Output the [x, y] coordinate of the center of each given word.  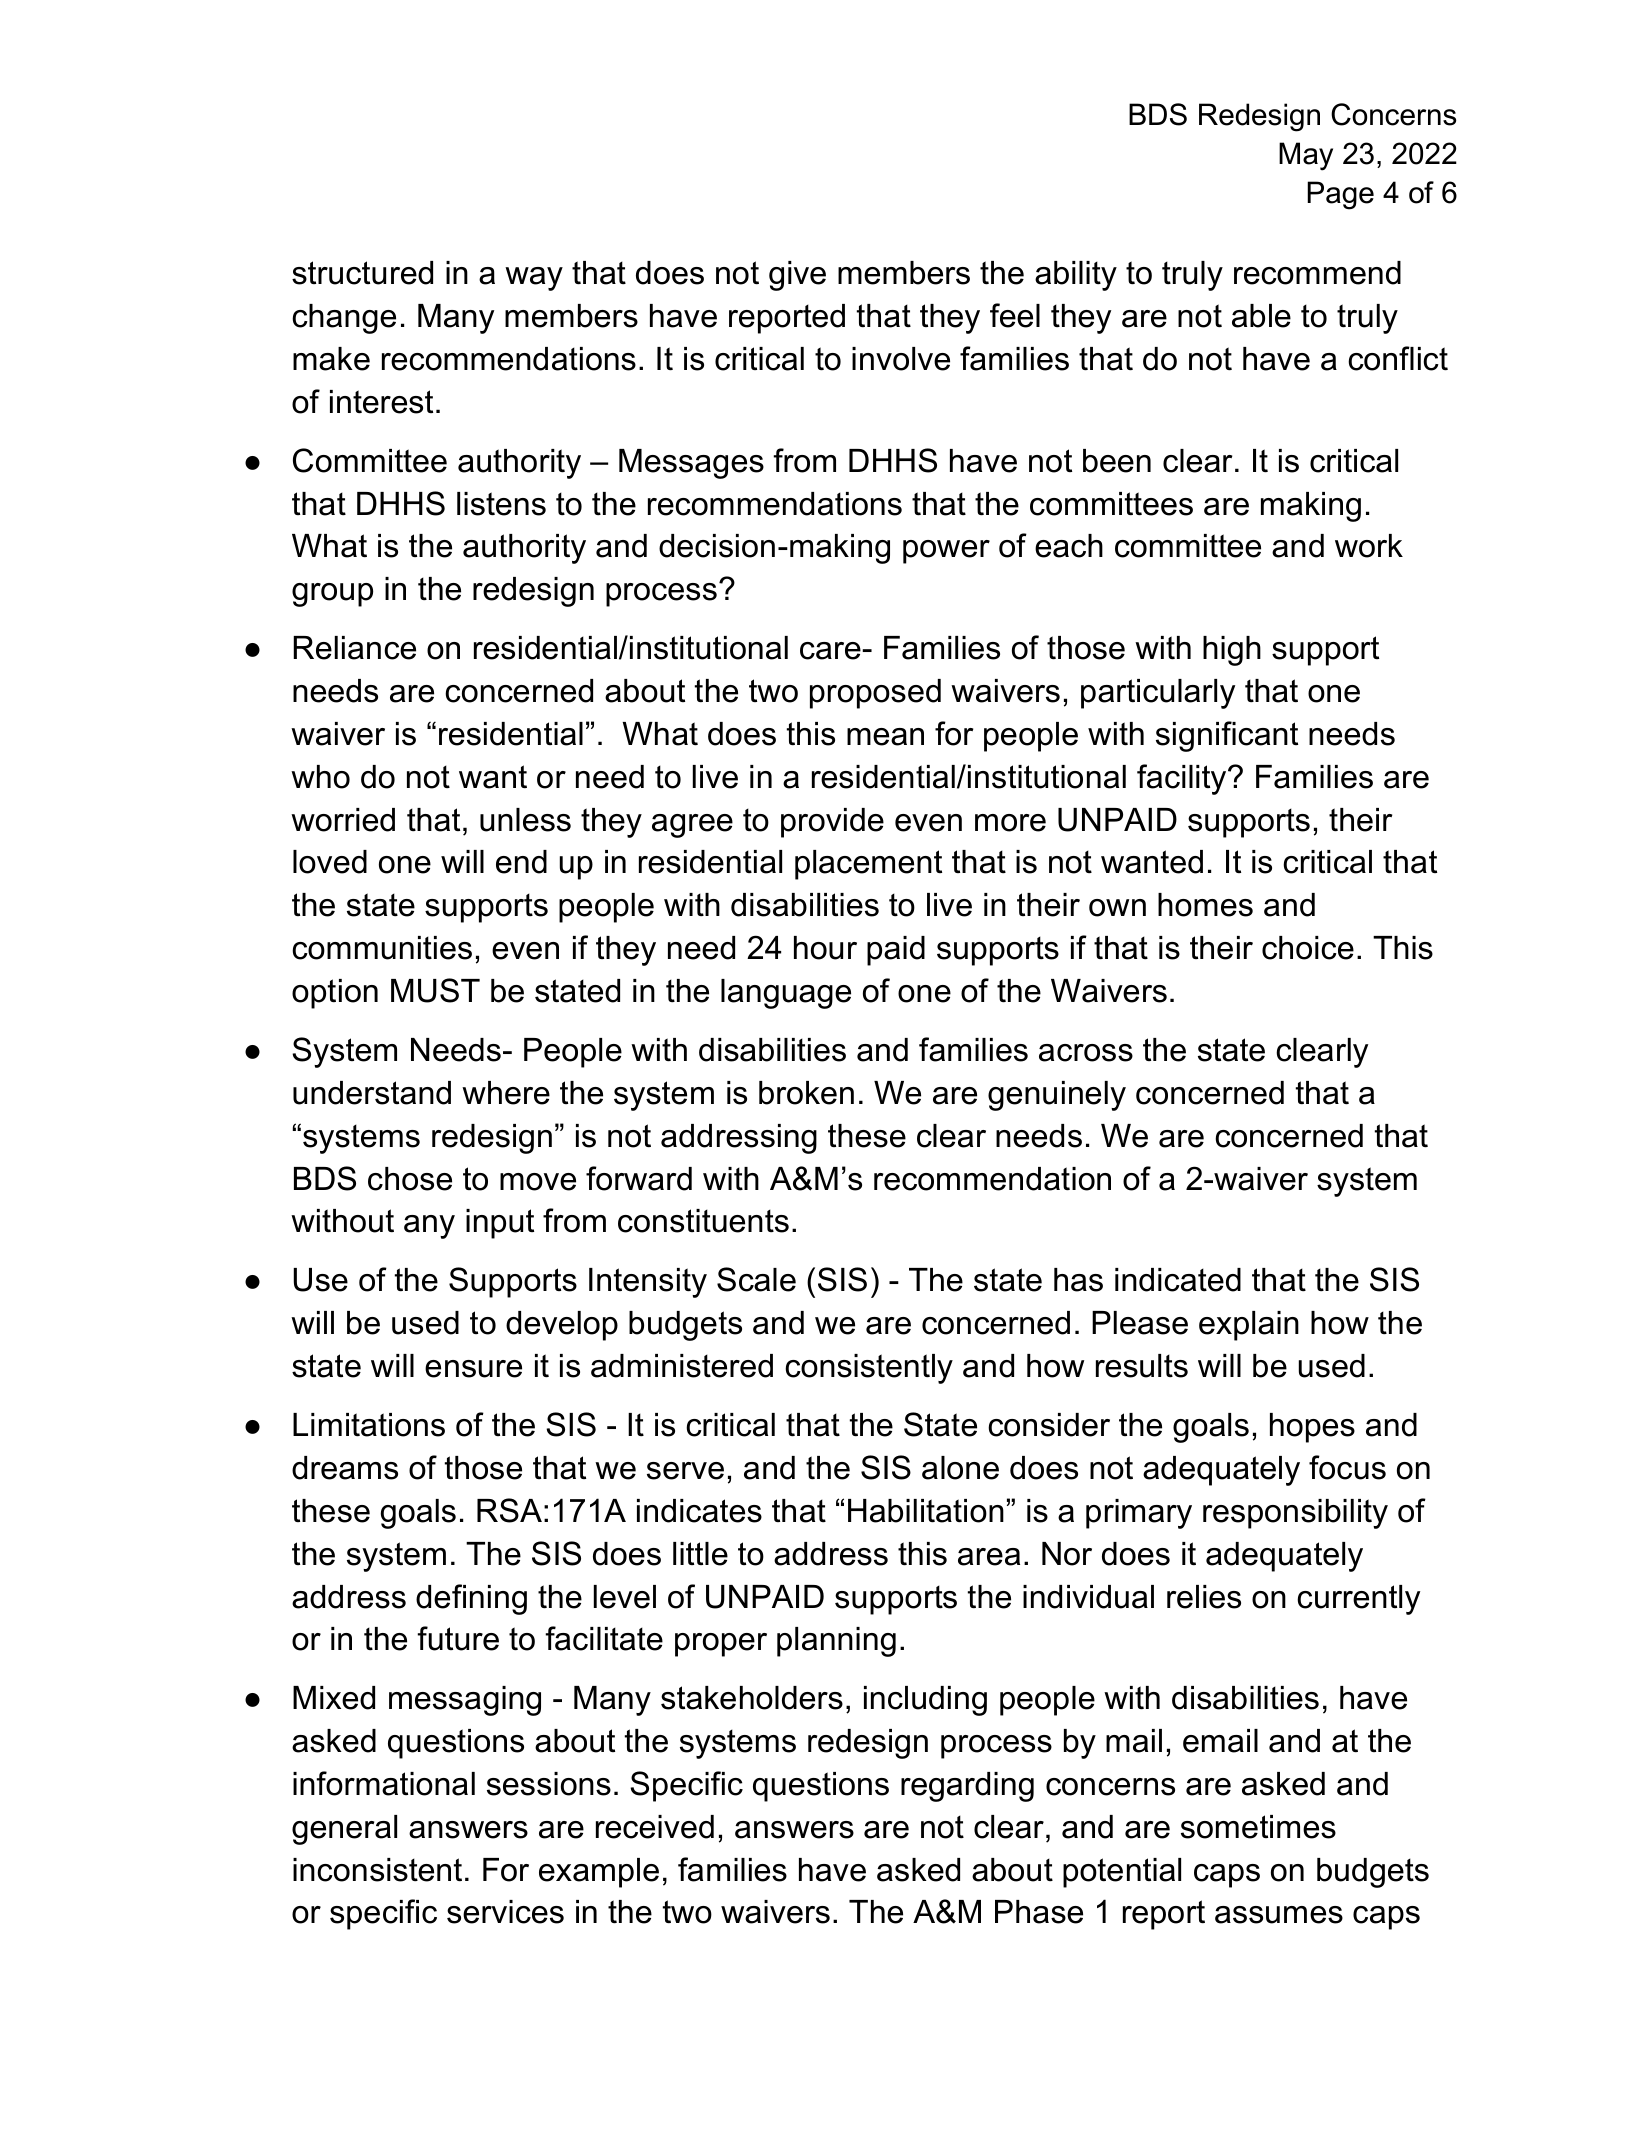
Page [1340, 195]
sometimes [1258, 1827]
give [797, 276]
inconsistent [377, 1870]
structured [362, 273]
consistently [869, 1369]
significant [1227, 736]
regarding [967, 1787]
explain [1249, 1326]
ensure [473, 1369]
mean [885, 737]
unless [525, 820]
